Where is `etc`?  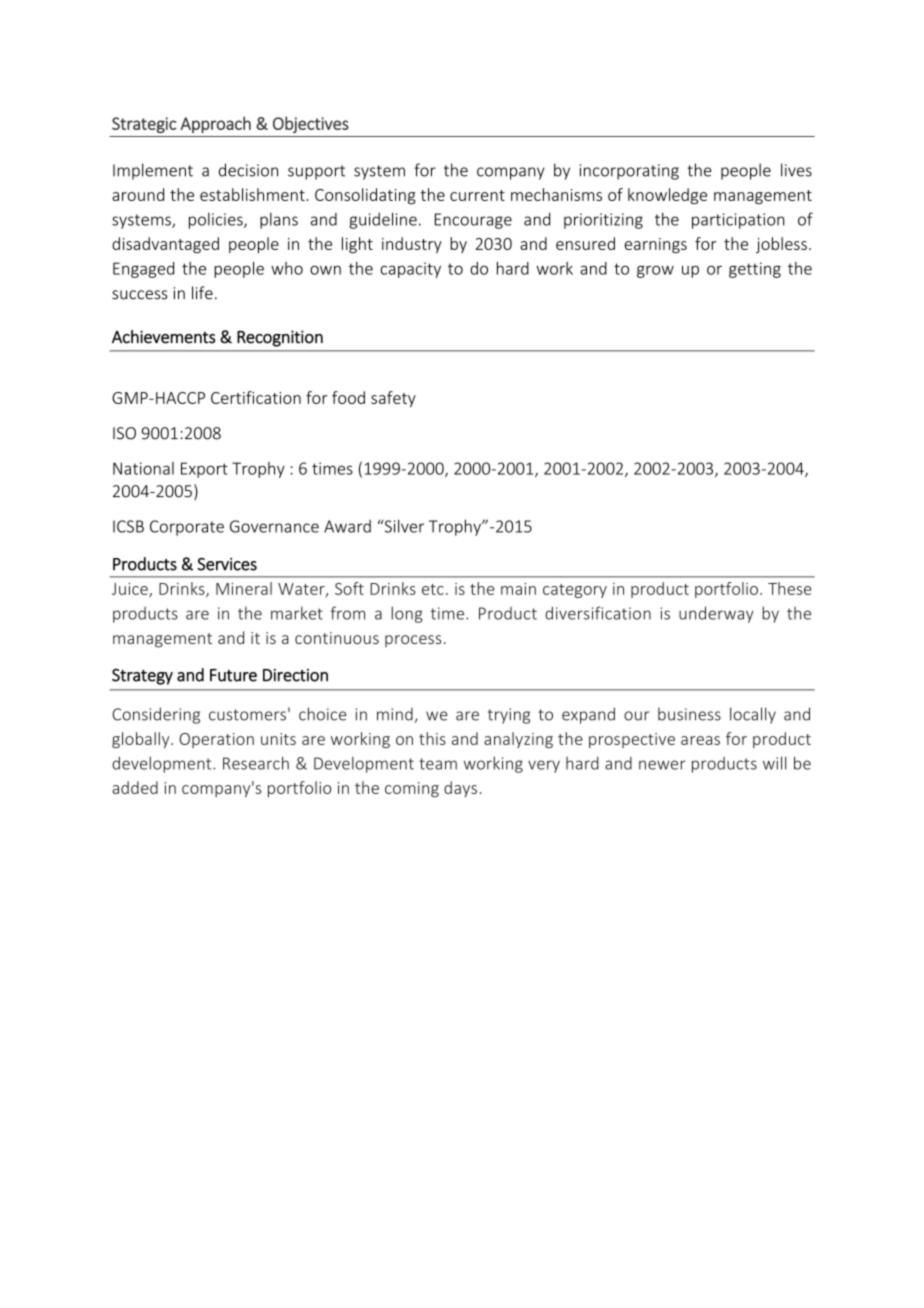
etc is located at coordinates (433, 589).
